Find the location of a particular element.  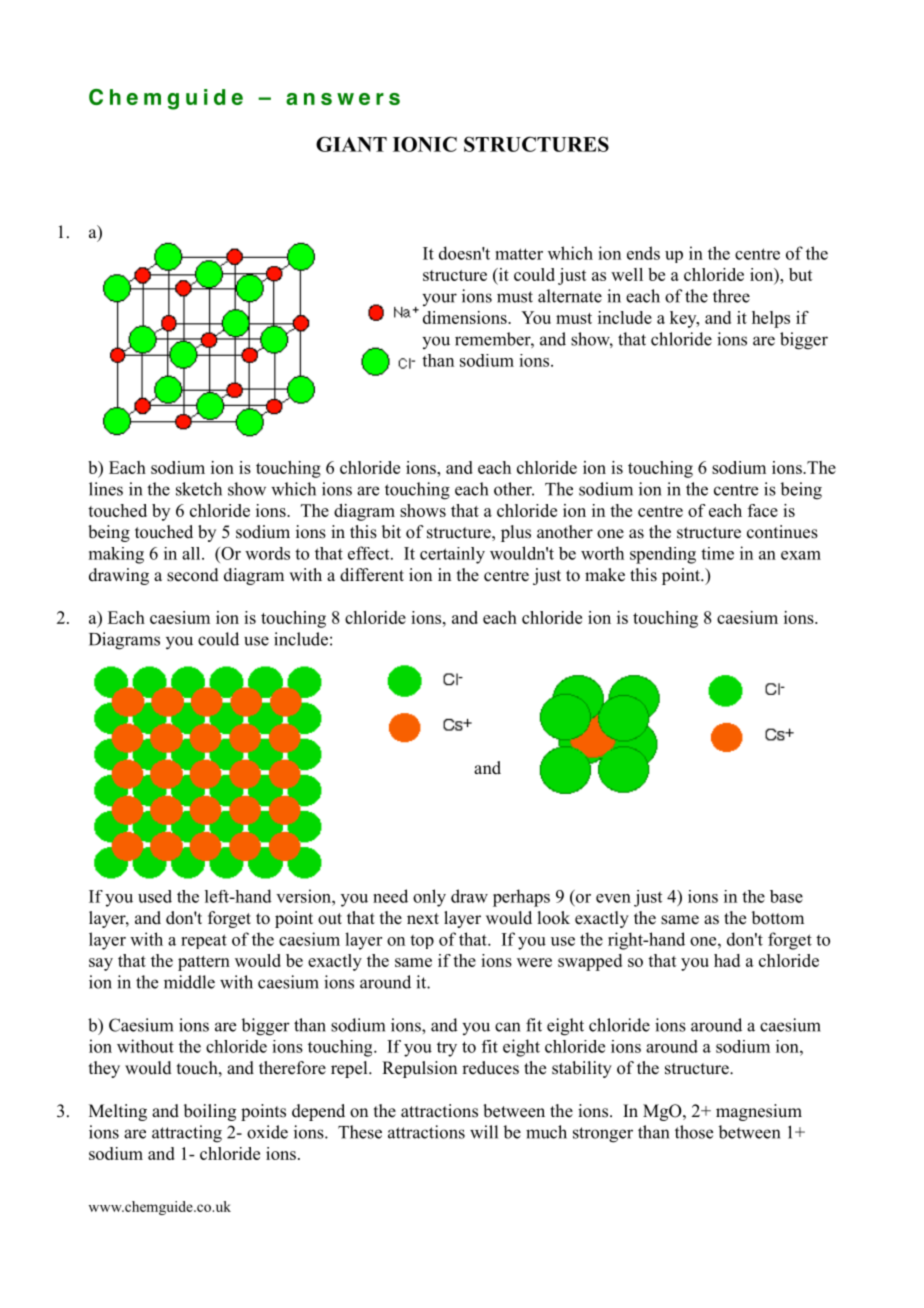

second is located at coordinates (193, 575).
